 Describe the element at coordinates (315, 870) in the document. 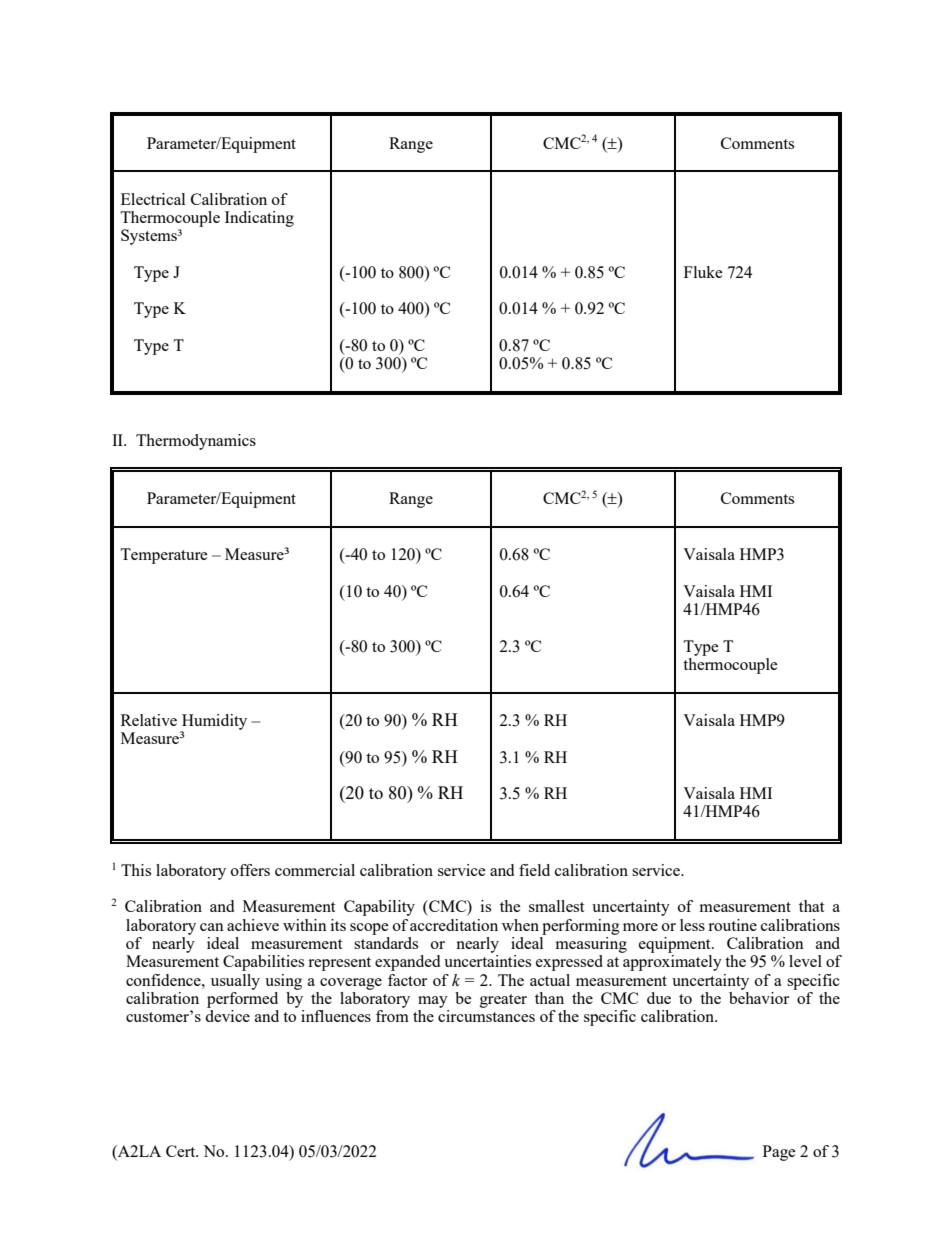

I see `commercial` at that location.
